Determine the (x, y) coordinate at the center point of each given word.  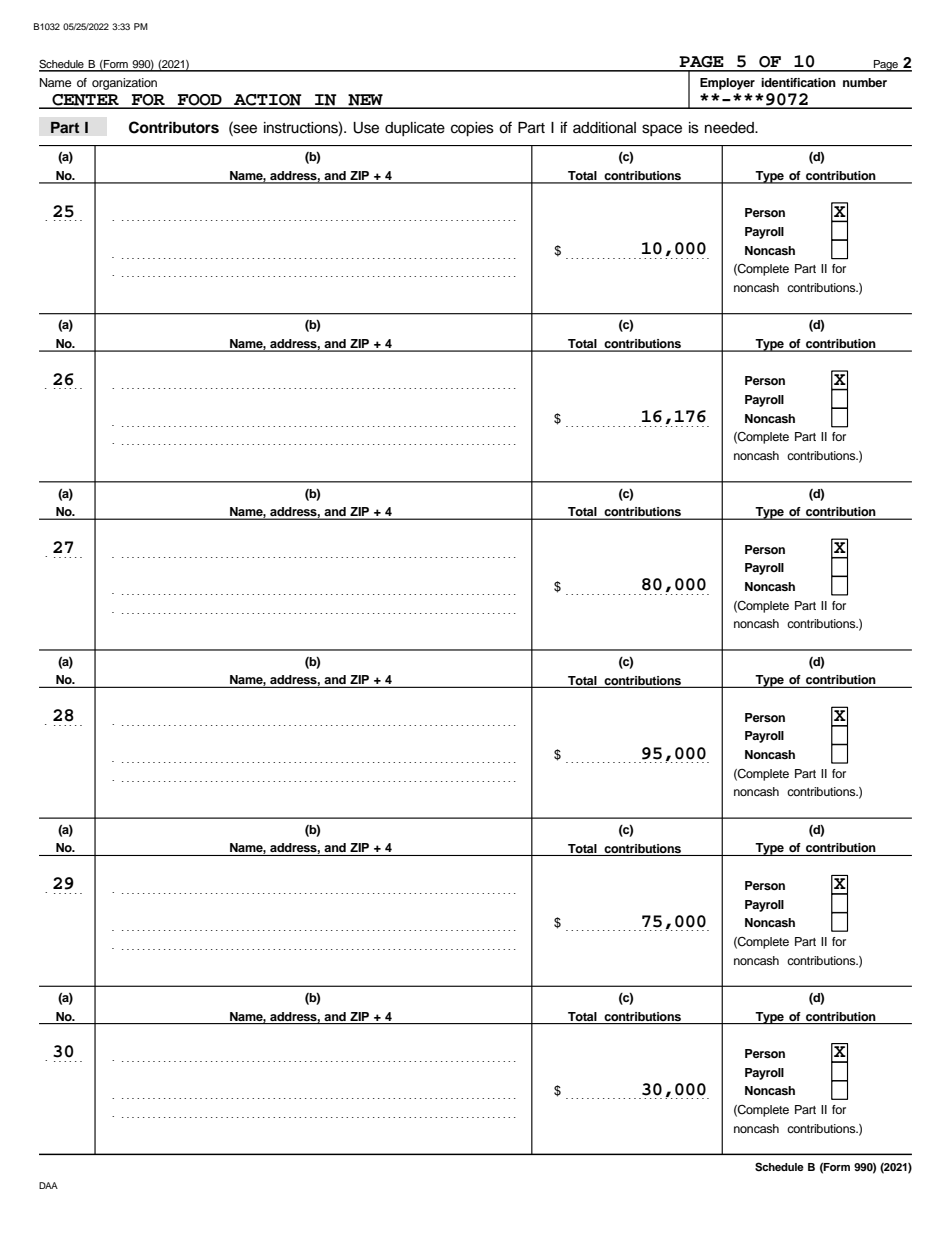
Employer (727, 84)
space (662, 130)
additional (604, 128)
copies (472, 129)
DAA (48, 1185)
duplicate (415, 129)
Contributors (174, 127)
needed (730, 128)
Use (366, 128)
